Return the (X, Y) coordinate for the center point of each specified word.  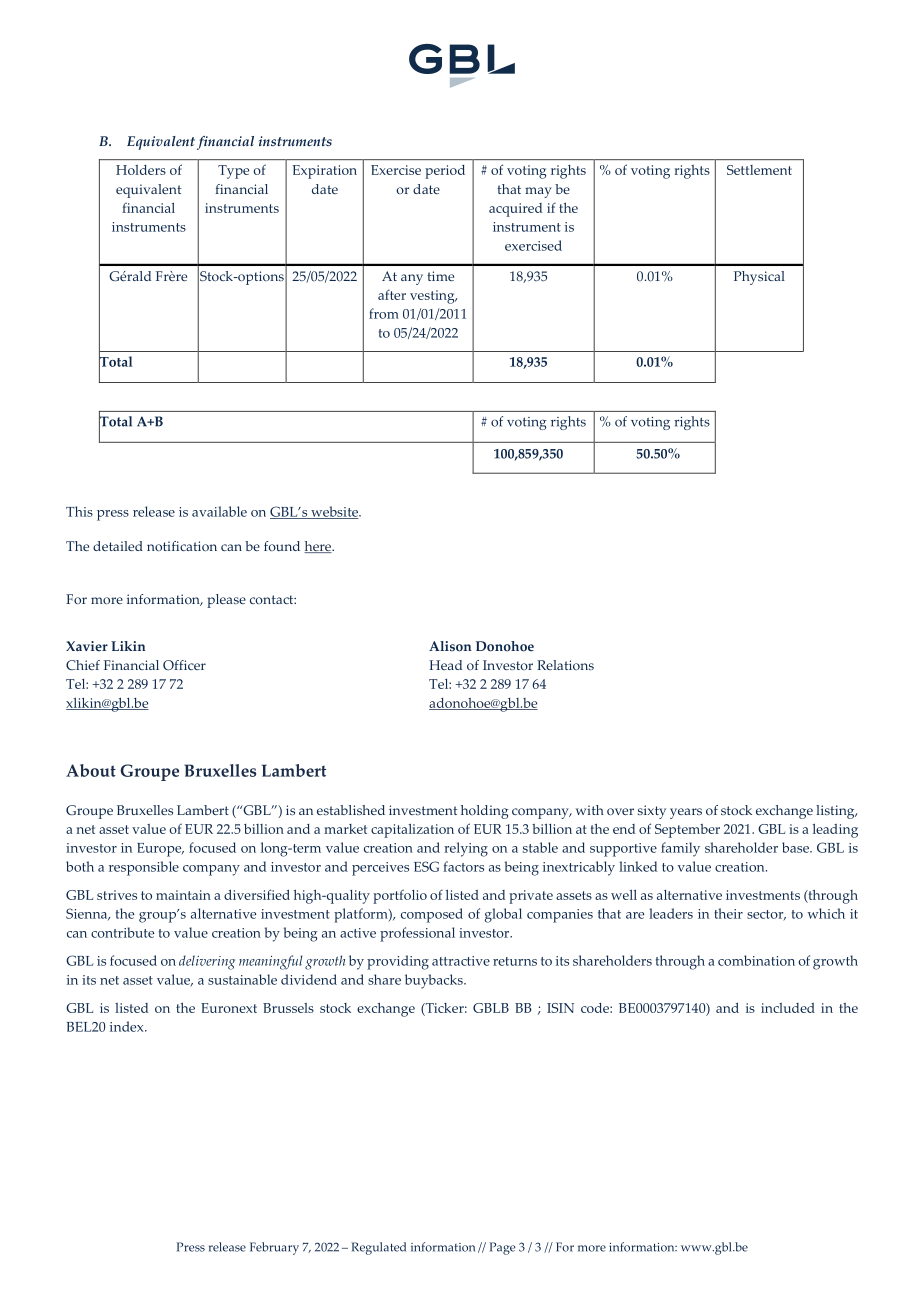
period (445, 172)
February (274, 1248)
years (686, 813)
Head (445, 665)
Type (233, 172)
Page (502, 1248)
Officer (184, 665)
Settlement (759, 170)
